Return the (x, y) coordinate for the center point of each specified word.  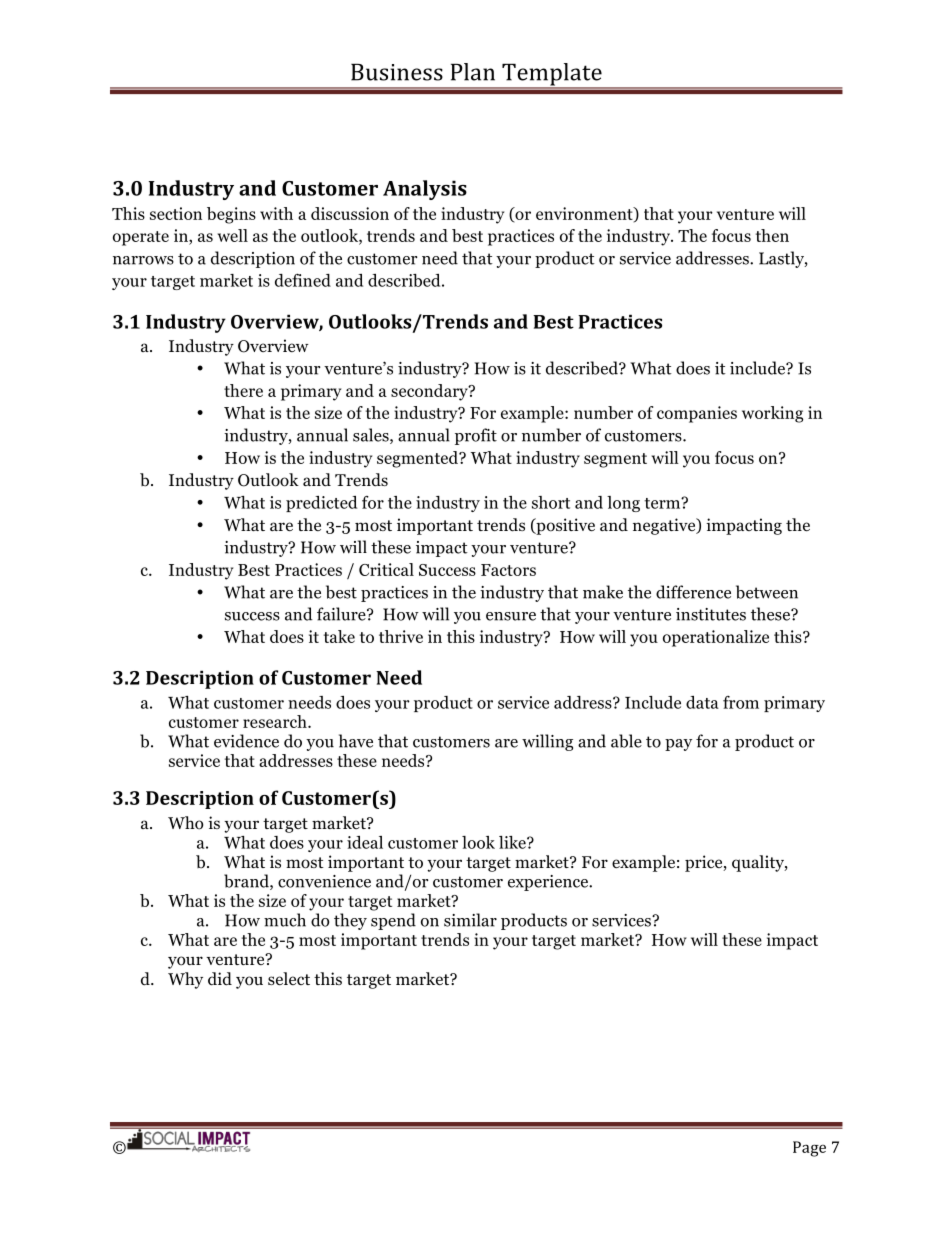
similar (470, 920)
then (772, 235)
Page (809, 1149)
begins (231, 215)
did (220, 979)
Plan (473, 72)
